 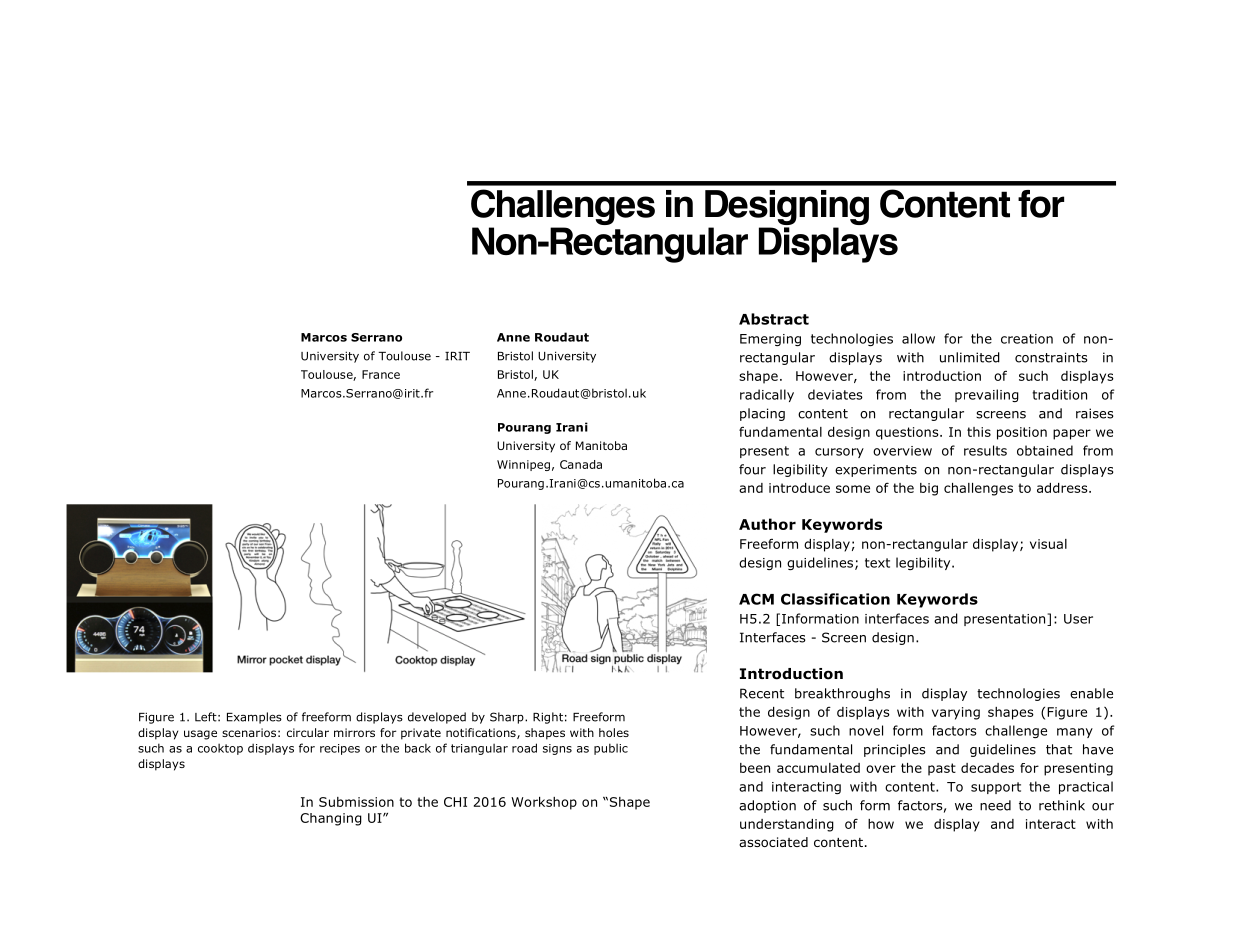 I want to click on France, so click(x=381, y=374).
